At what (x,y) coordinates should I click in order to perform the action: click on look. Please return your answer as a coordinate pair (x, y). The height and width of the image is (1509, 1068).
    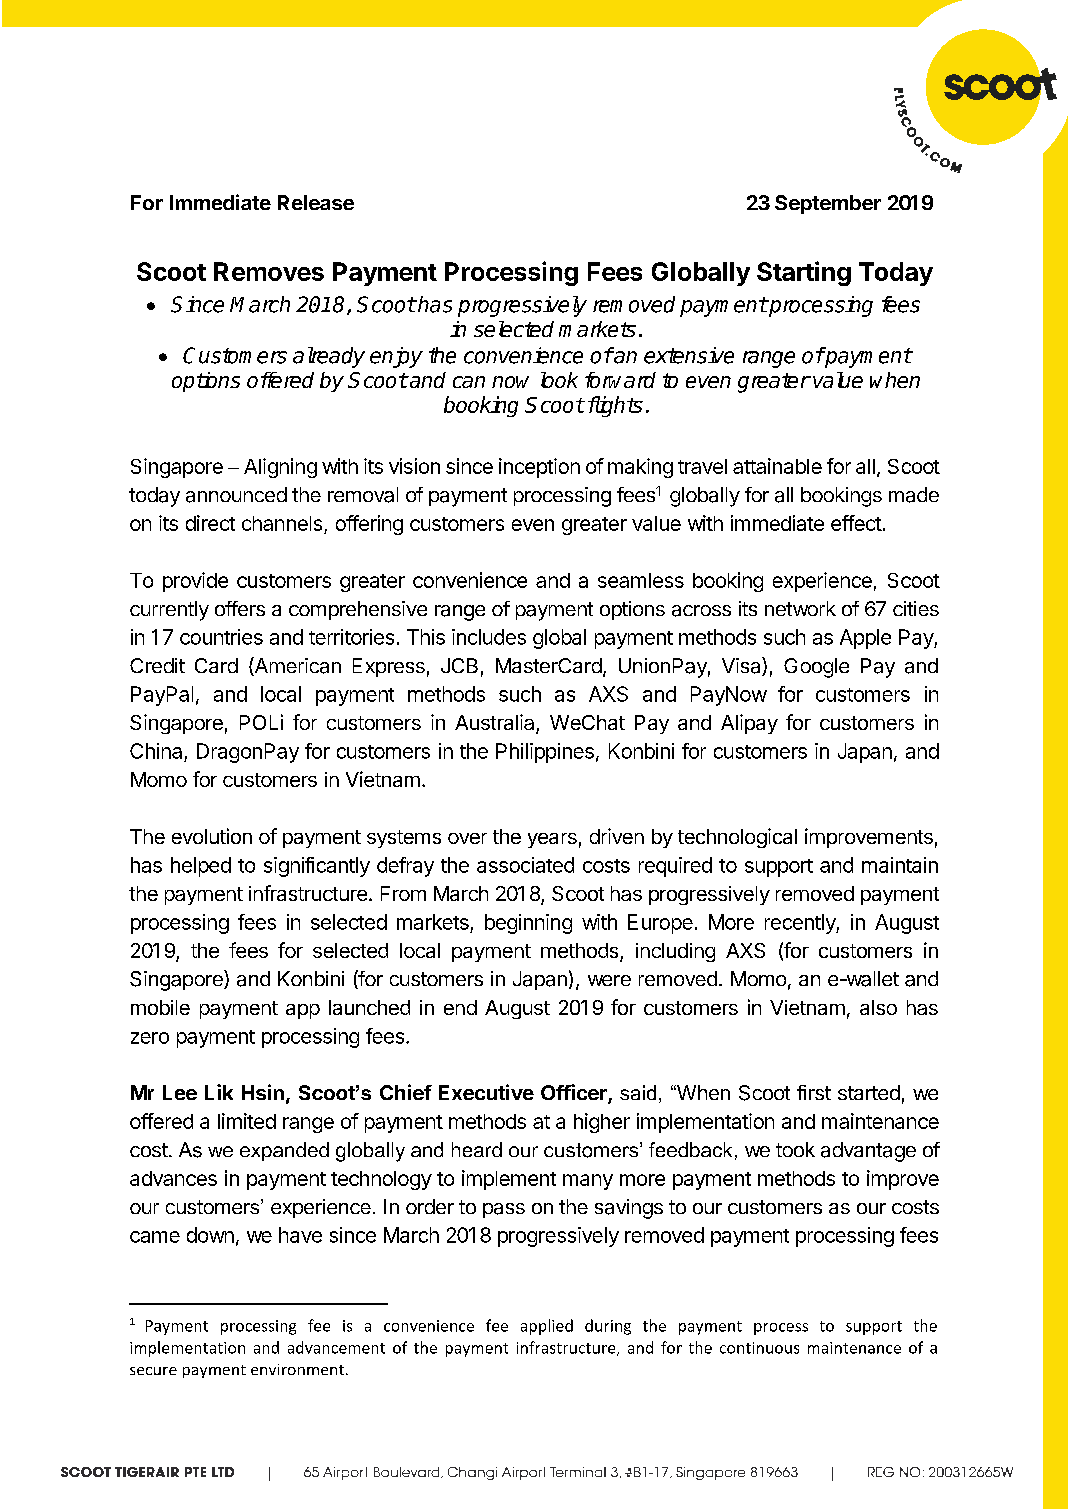
    Looking at the image, I should click on (559, 380).
